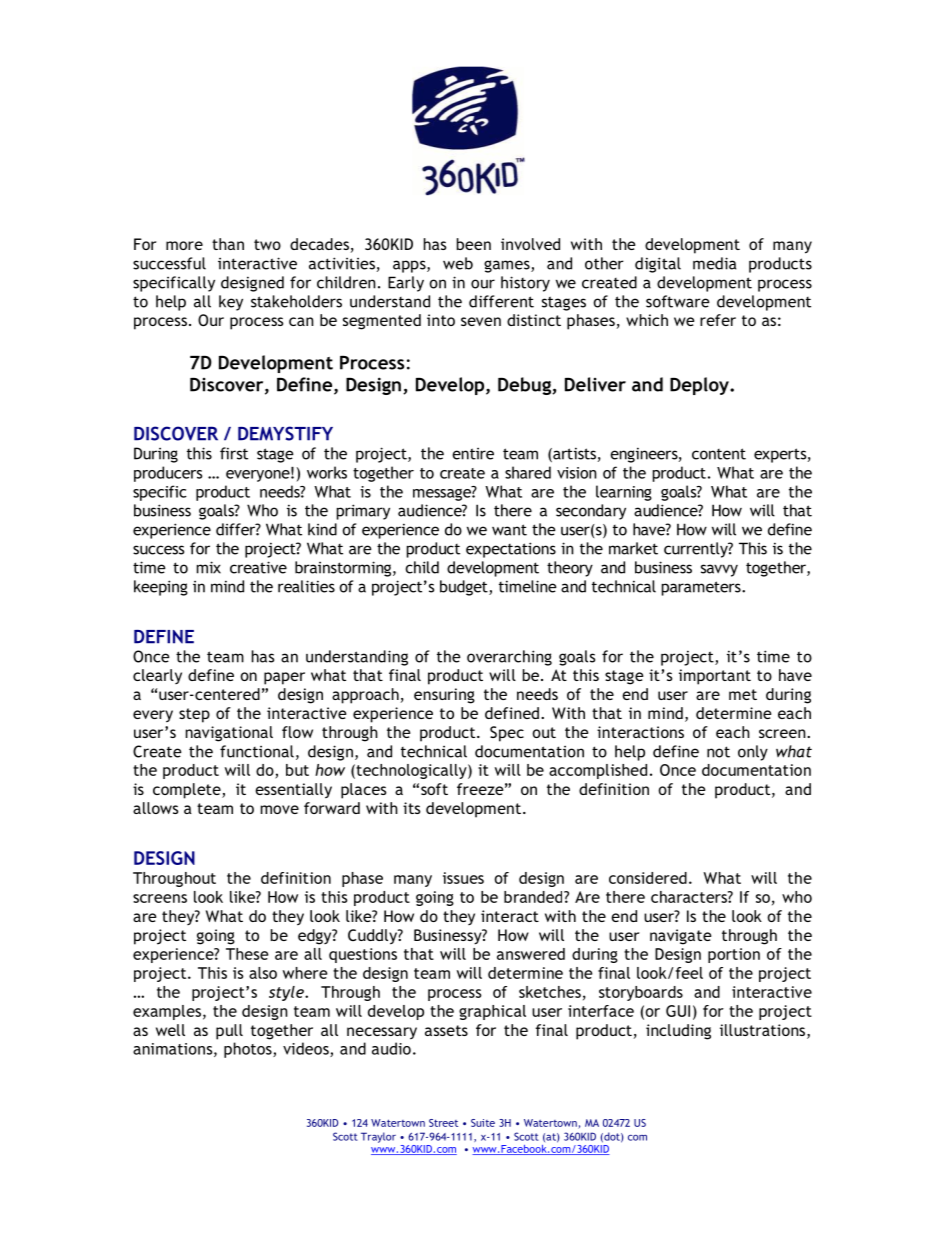 The image size is (952, 1233). What do you see at coordinates (714, 263) in the screenshot?
I see `media` at bounding box center [714, 263].
